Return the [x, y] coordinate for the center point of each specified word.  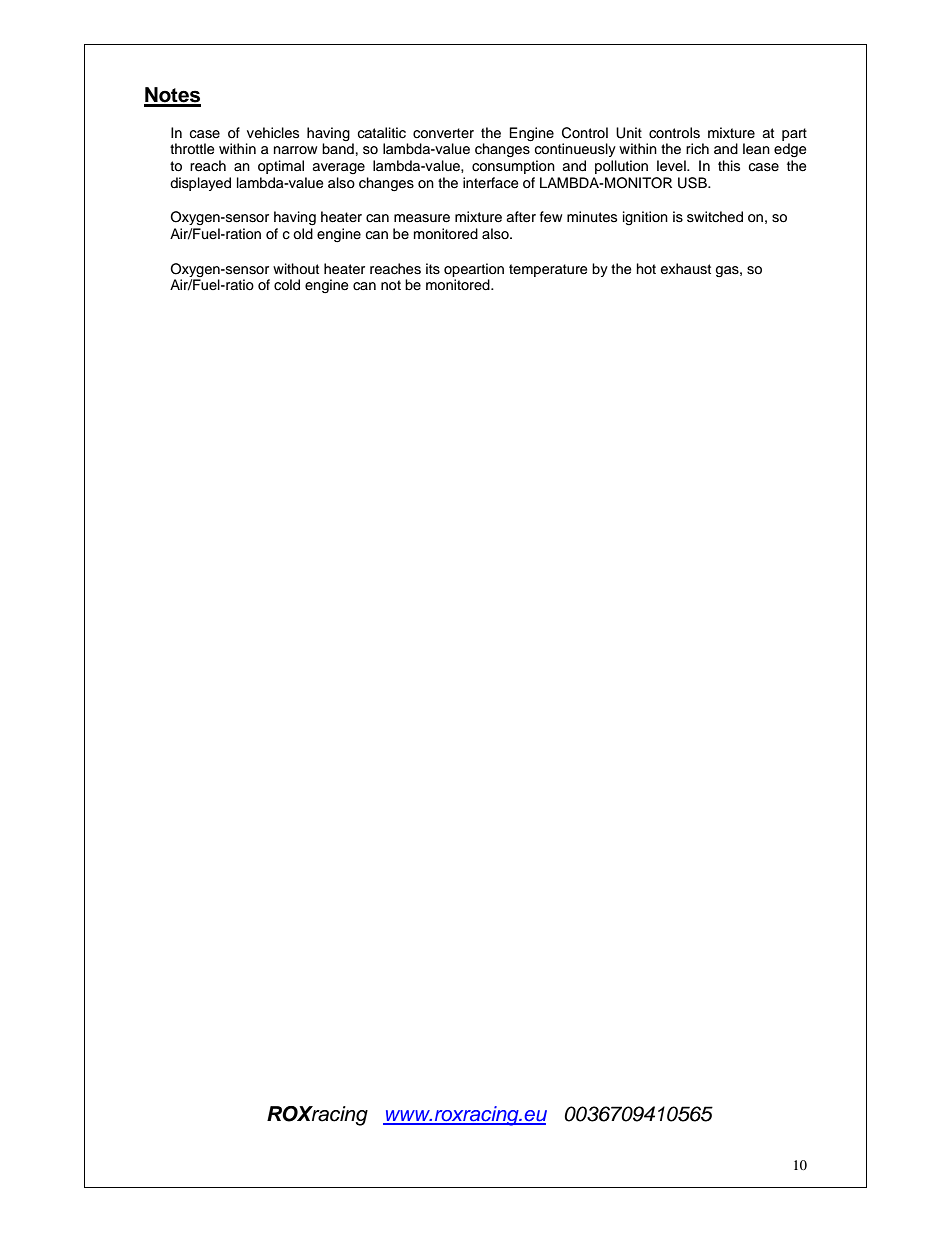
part [794, 134]
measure [422, 218]
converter [443, 133]
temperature [548, 270]
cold [287, 285]
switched [715, 217]
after [521, 217]
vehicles [273, 133]
